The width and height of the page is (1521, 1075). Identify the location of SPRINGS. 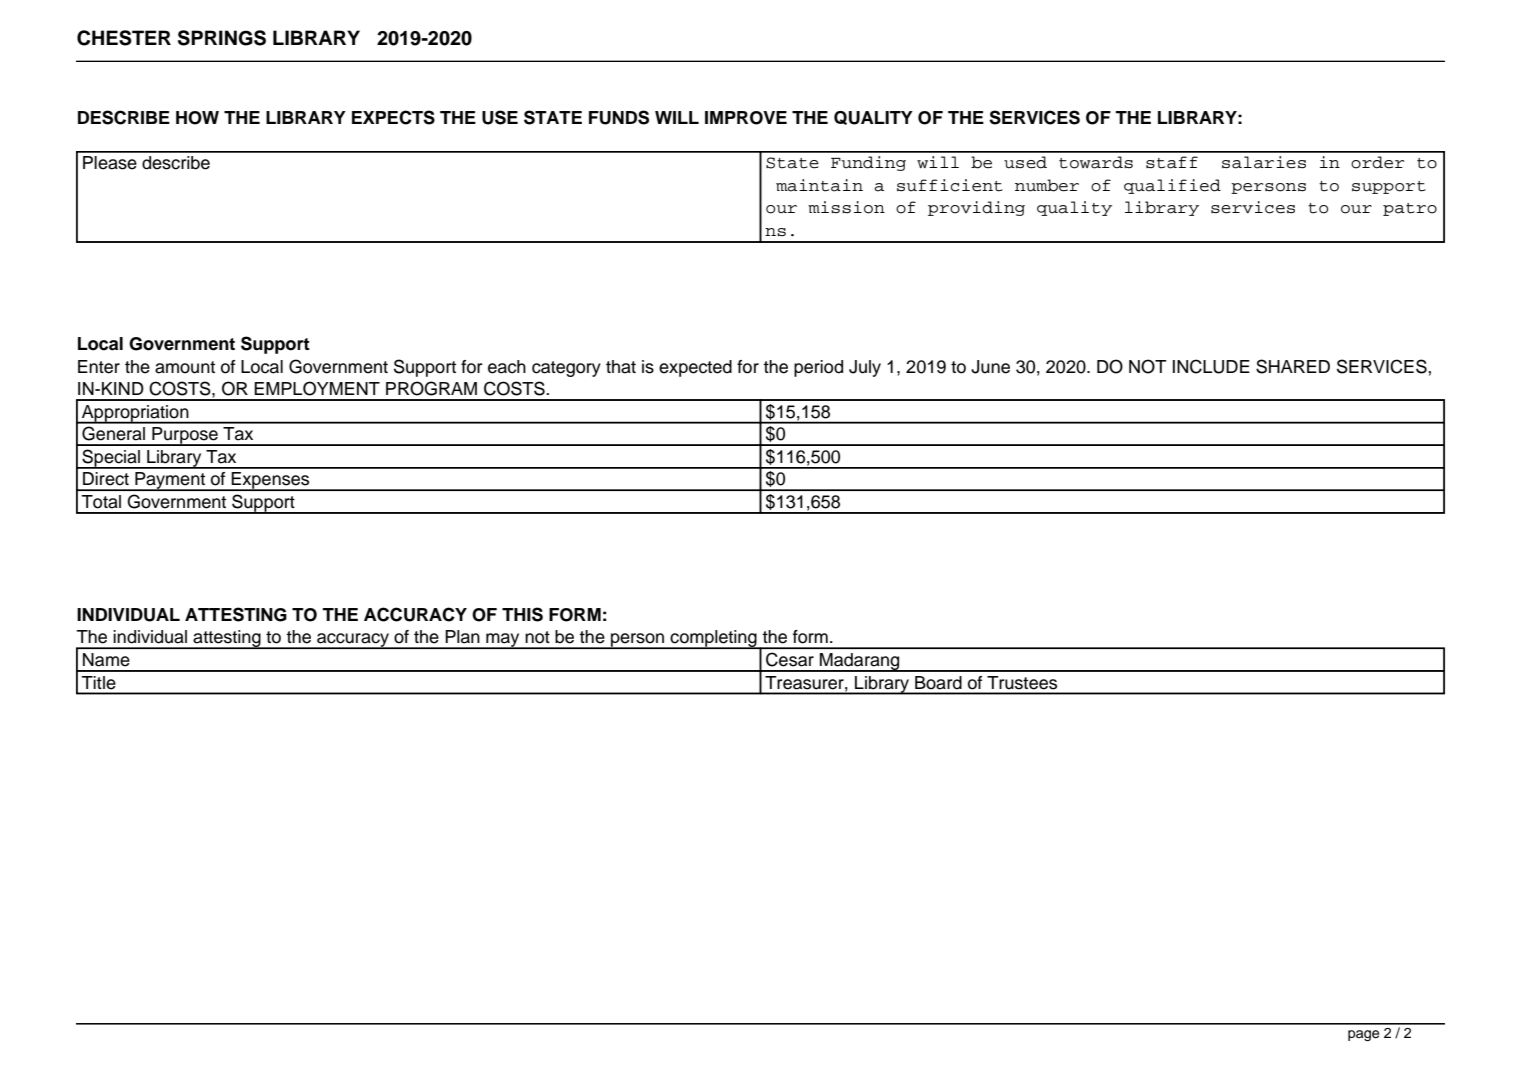
(222, 38).
